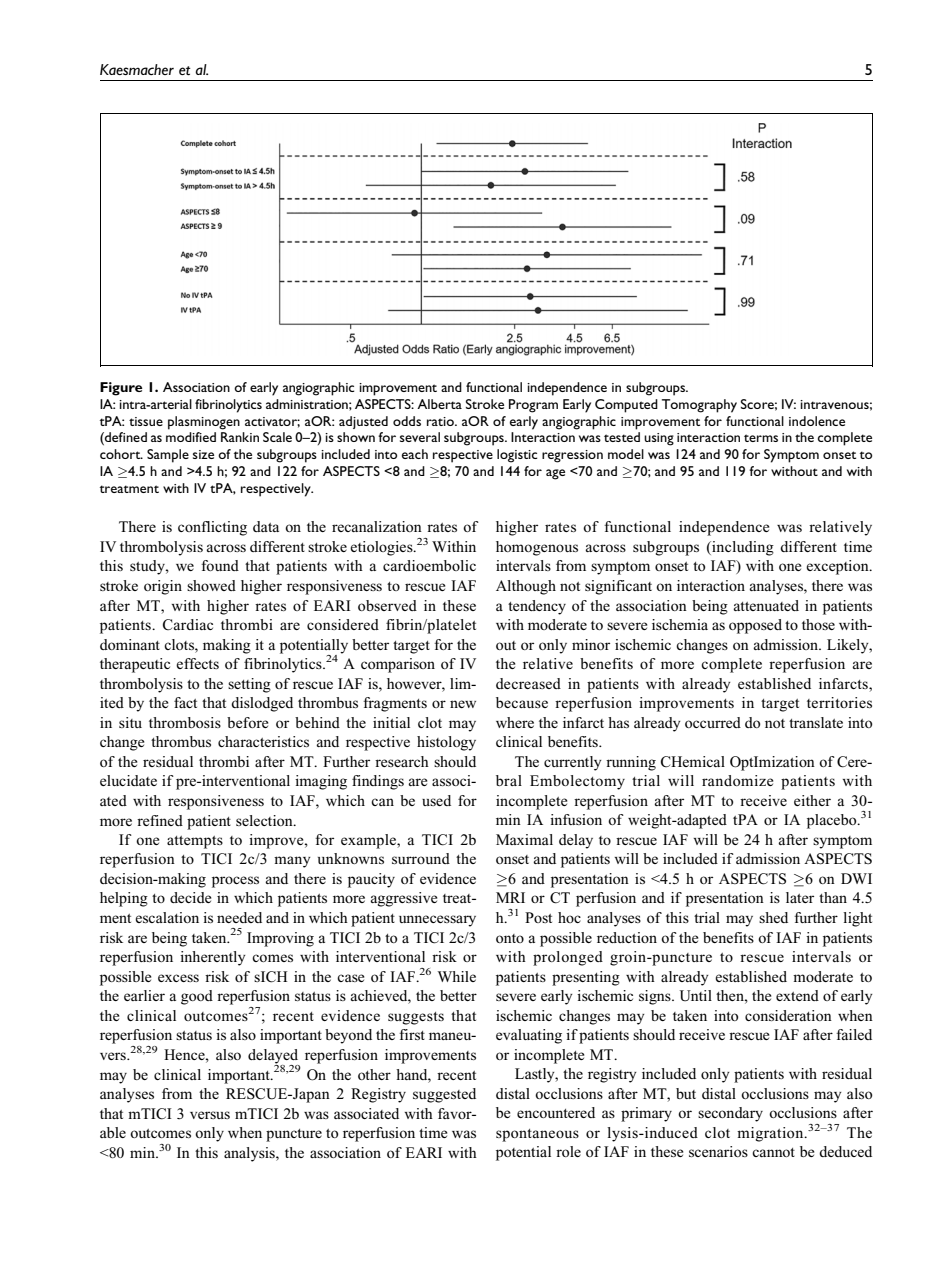 This screenshot has width=952, height=1270. Describe the element at coordinates (204, 423) in the screenshot. I see `plasminogen` at that location.
